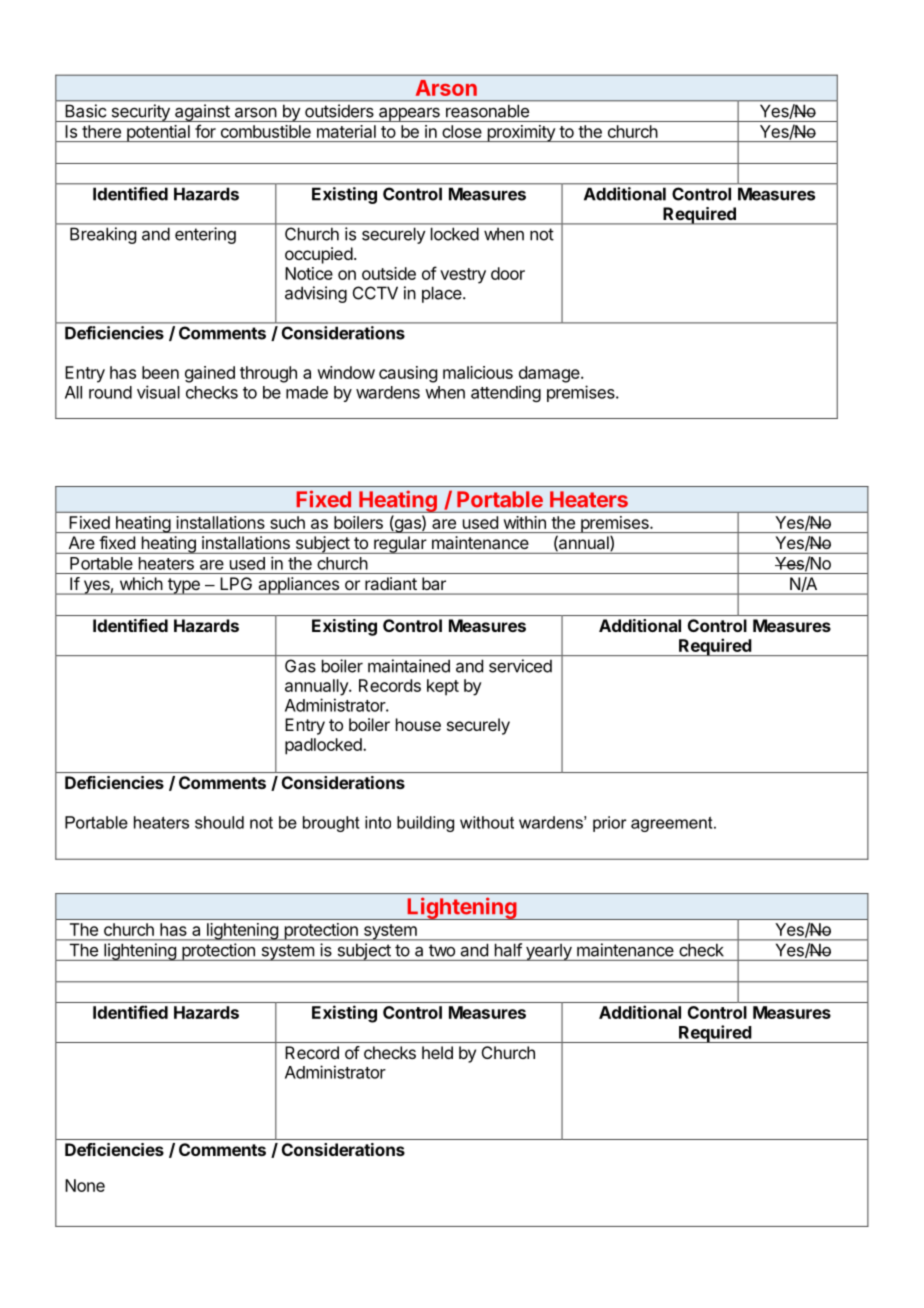 The image size is (924, 1308). What do you see at coordinates (85, 1185) in the screenshot?
I see `None` at bounding box center [85, 1185].
